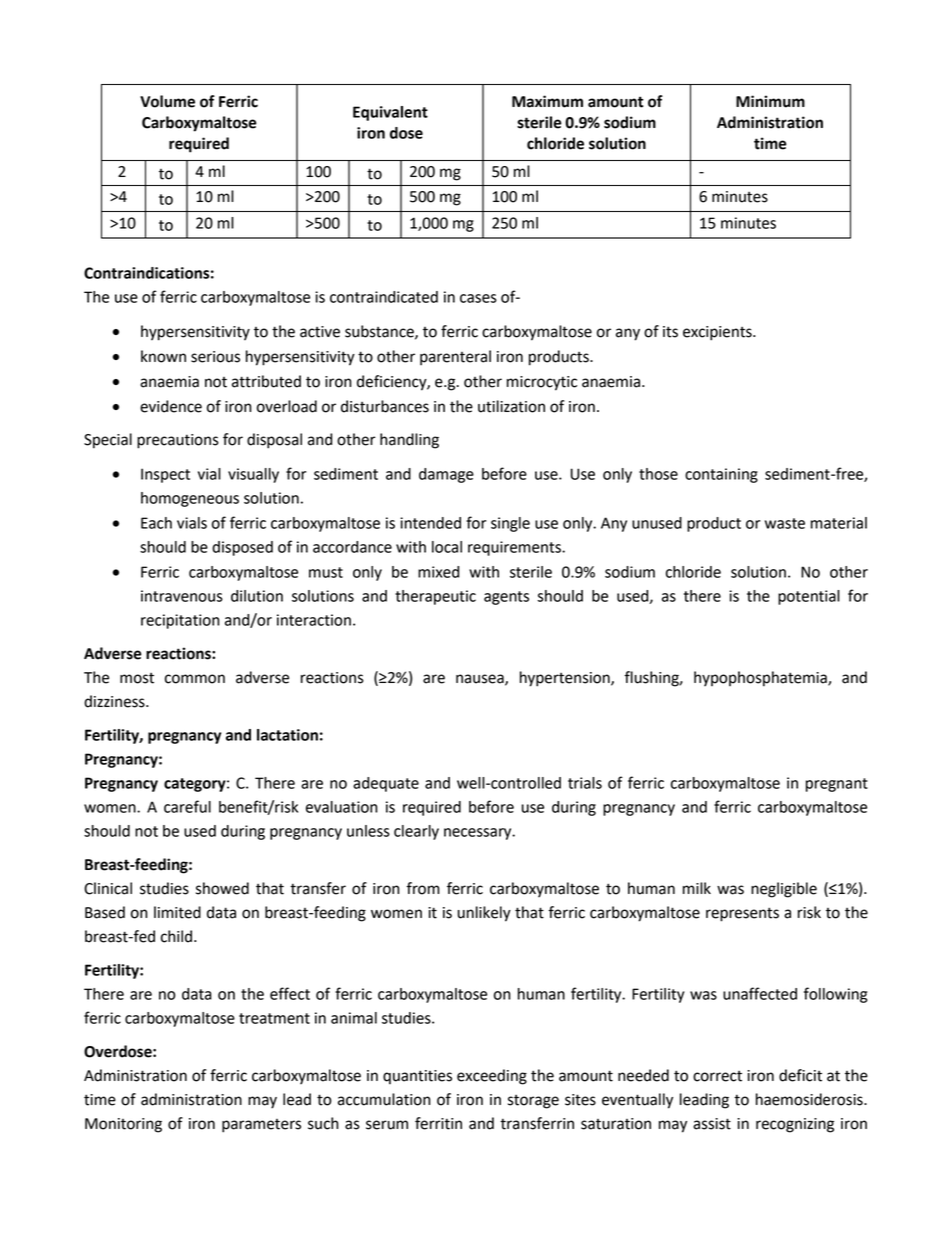 This screenshot has height=1233, width=952. Describe the element at coordinates (167, 101) in the screenshot. I see `Volume` at that location.
